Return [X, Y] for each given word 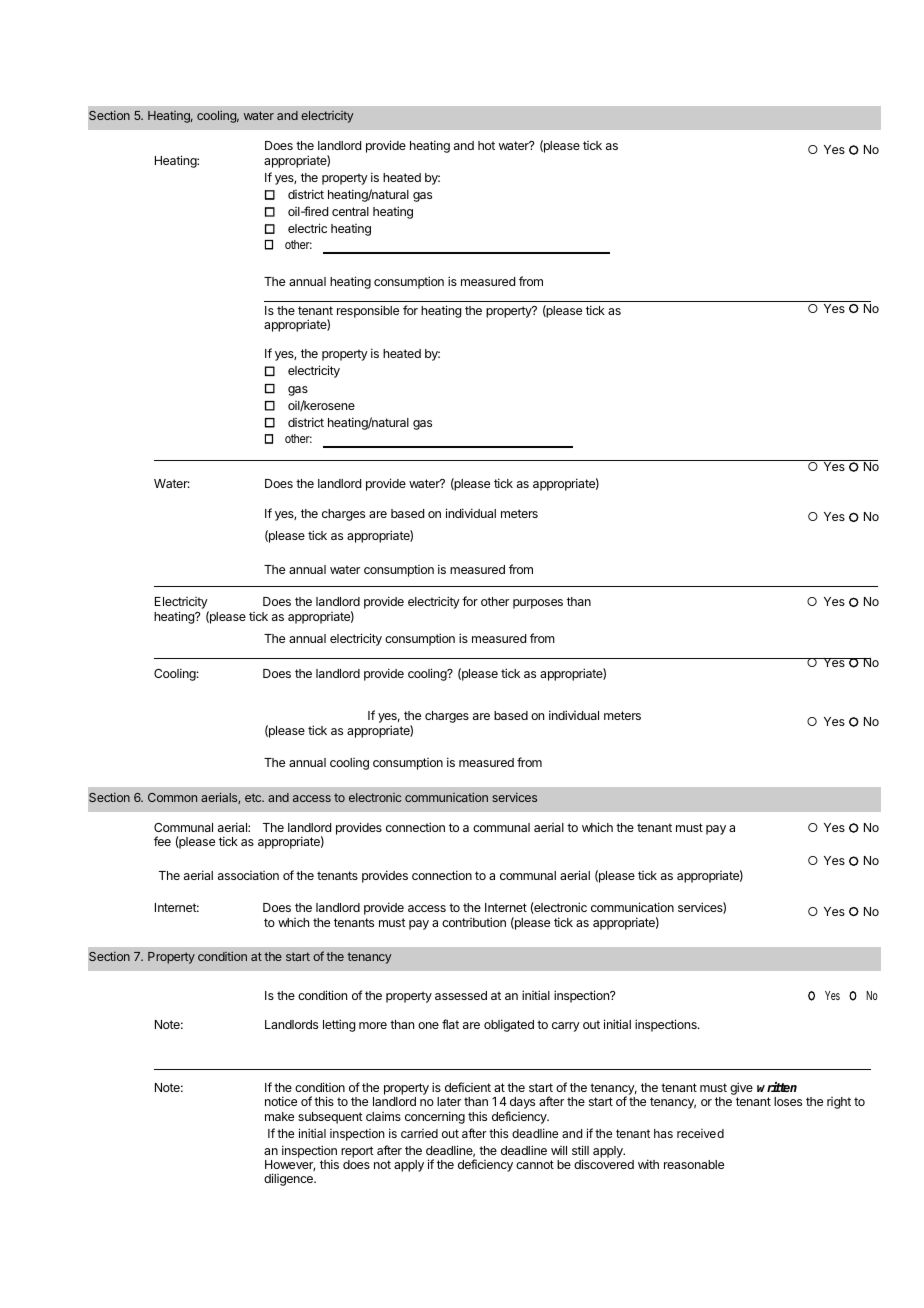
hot [486, 145]
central [350, 211]
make [279, 1116]
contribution [474, 922]
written [777, 1087]
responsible [368, 311]
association [248, 875]
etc [254, 797]
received [700, 1133]
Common [172, 797]
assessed [461, 995]
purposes [538, 604]
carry [566, 1027]
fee [162, 841]
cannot [535, 1164]
